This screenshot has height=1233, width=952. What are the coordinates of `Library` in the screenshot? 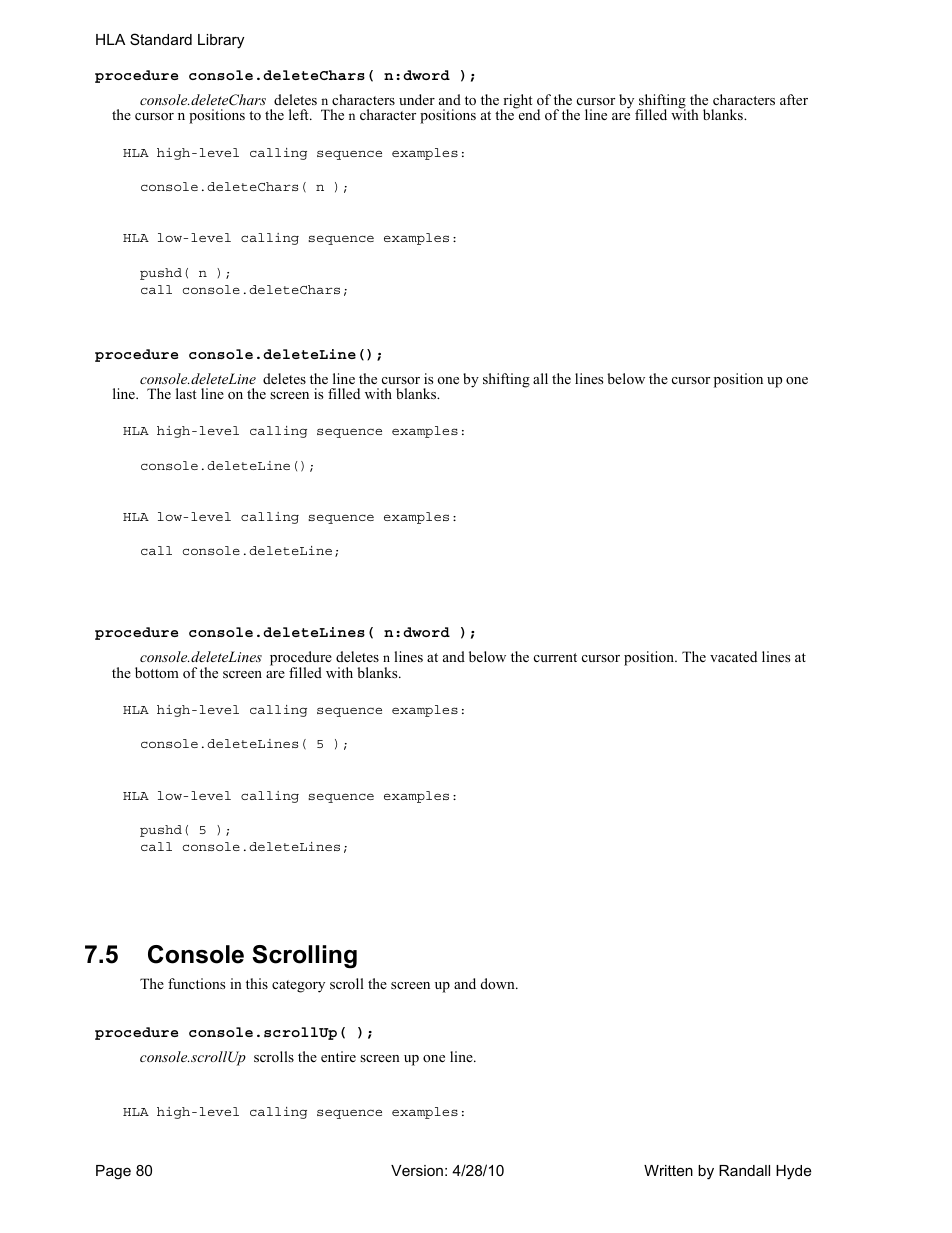 It's located at (221, 41).
